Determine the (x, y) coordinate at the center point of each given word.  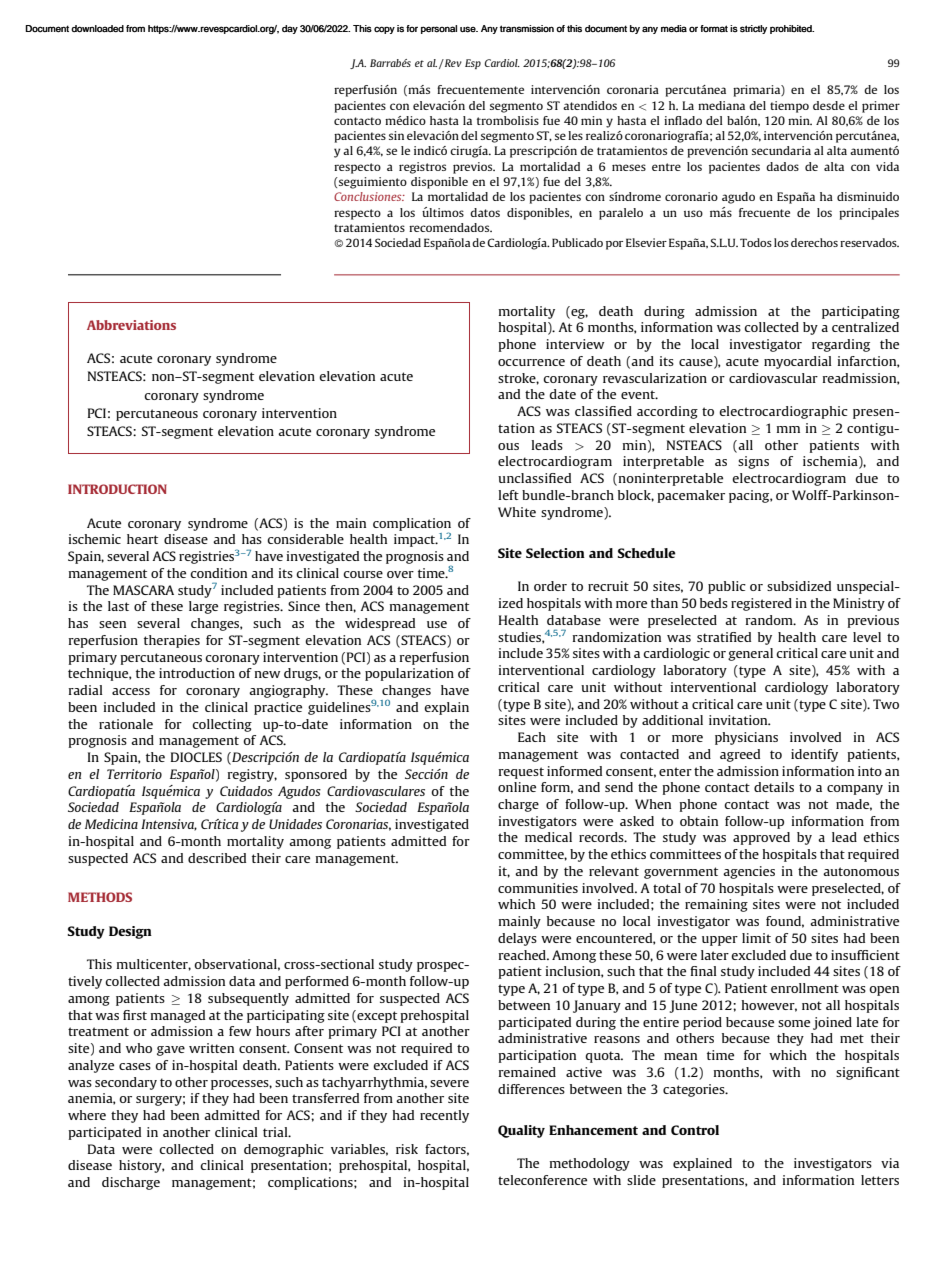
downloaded (97, 29)
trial (276, 1132)
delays (517, 939)
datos (485, 212)
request (521, 773)
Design (130, 932)
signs (753, 462)
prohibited (792, 29)
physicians (746, 738)
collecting (222, 725)
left (509, 495)
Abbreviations (131, 325)
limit (756, 938)
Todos (756, 242)
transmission (527, 29)
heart (142, 539)
